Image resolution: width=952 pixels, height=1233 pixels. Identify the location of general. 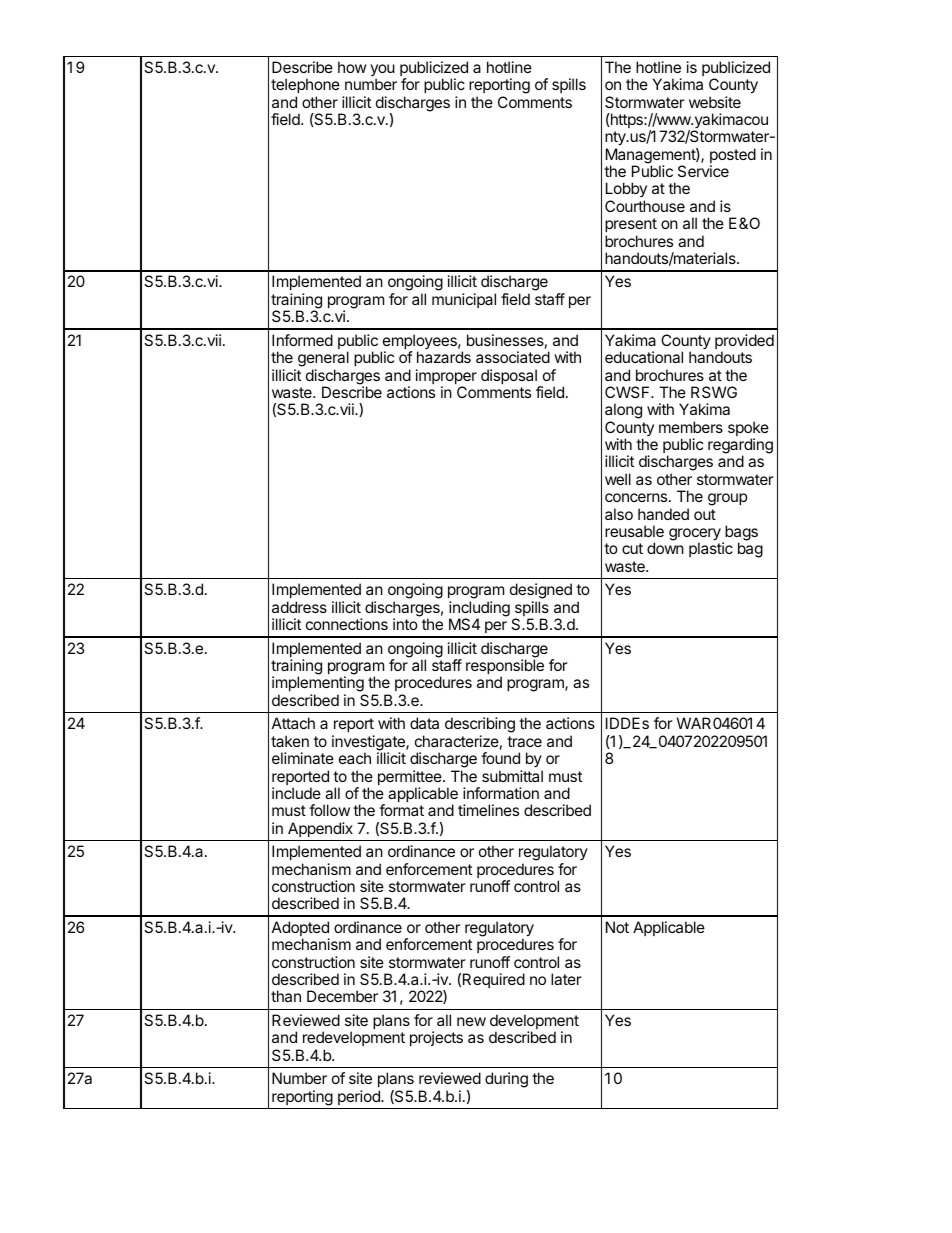
(323, 360).
